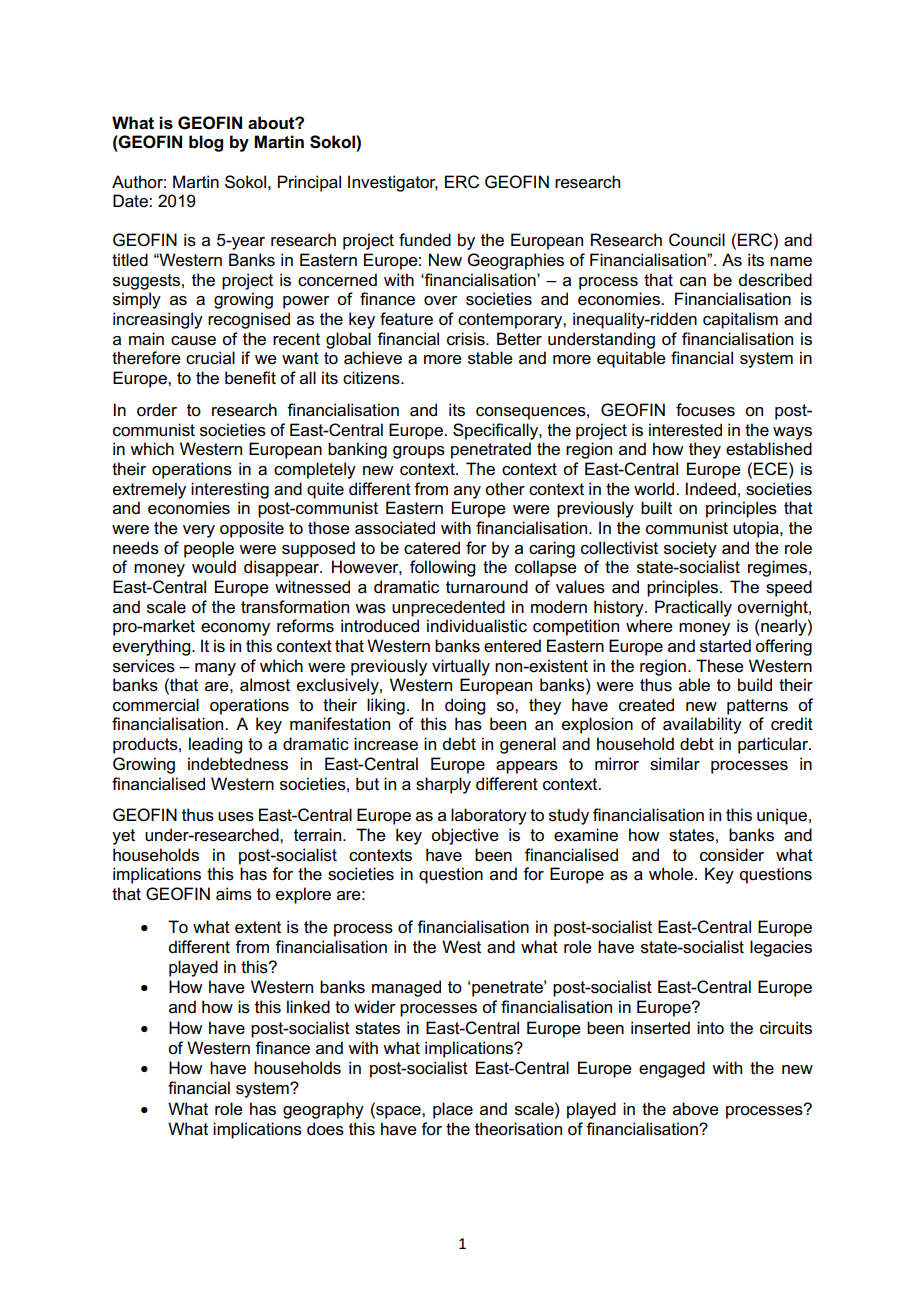 Image resolution: width=924 pixels, height=1308 pixels. What do you see at coordinates (697, 240) in the screenshot?
I see `Council` at bounding box center [697, 240].
